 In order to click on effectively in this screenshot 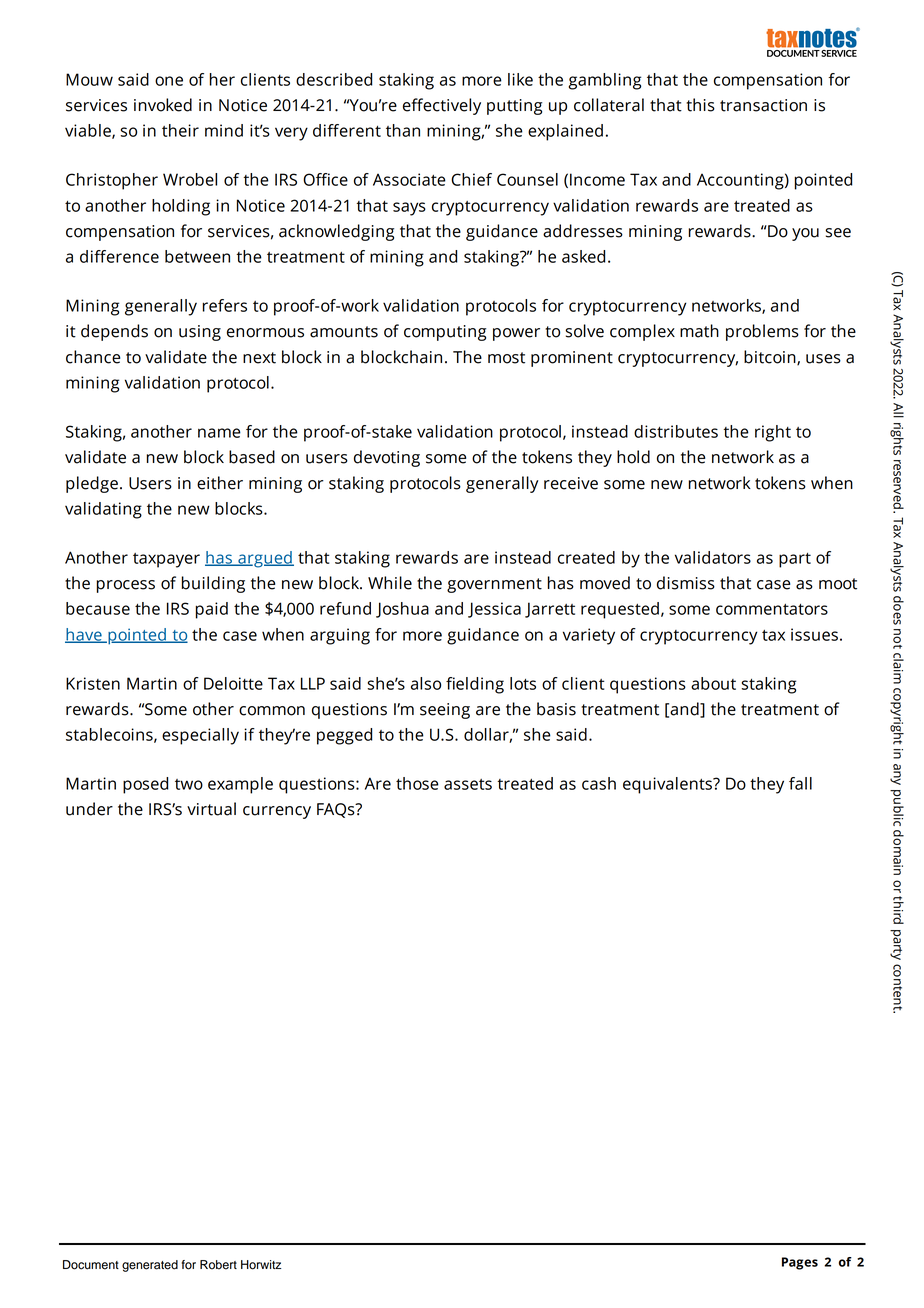, I will do `click(442, 106)`.
